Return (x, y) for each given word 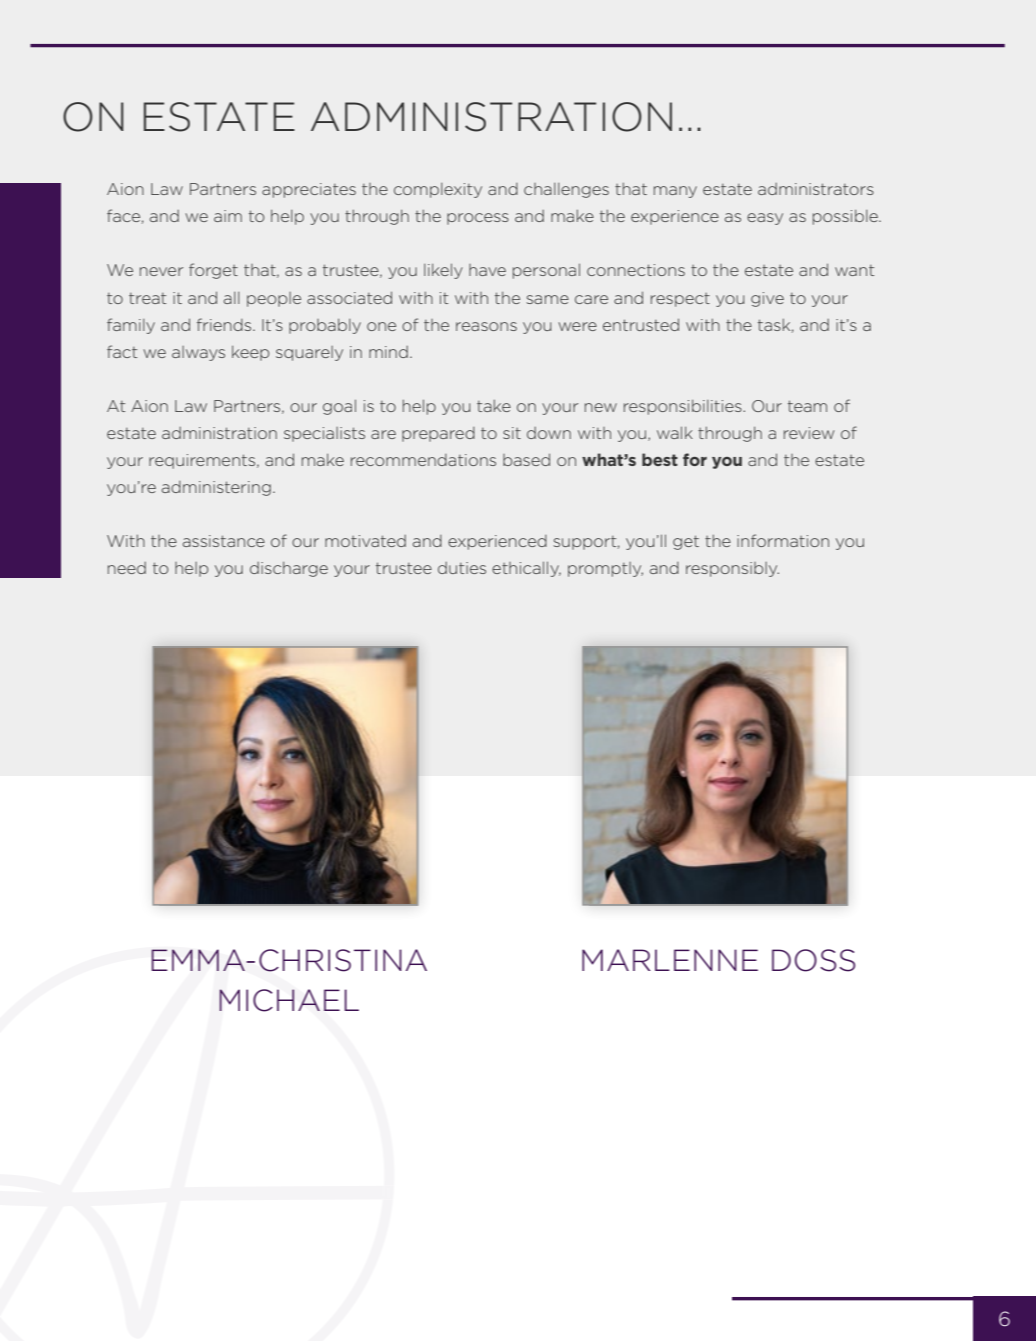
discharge (289, 569)
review (809, 433)
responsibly (732, 569)
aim (228, 216)
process (478, 219)
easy (765, 219)
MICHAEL (289, 1000)
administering (216, 488)
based (526, 459)
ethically (526, 569)
